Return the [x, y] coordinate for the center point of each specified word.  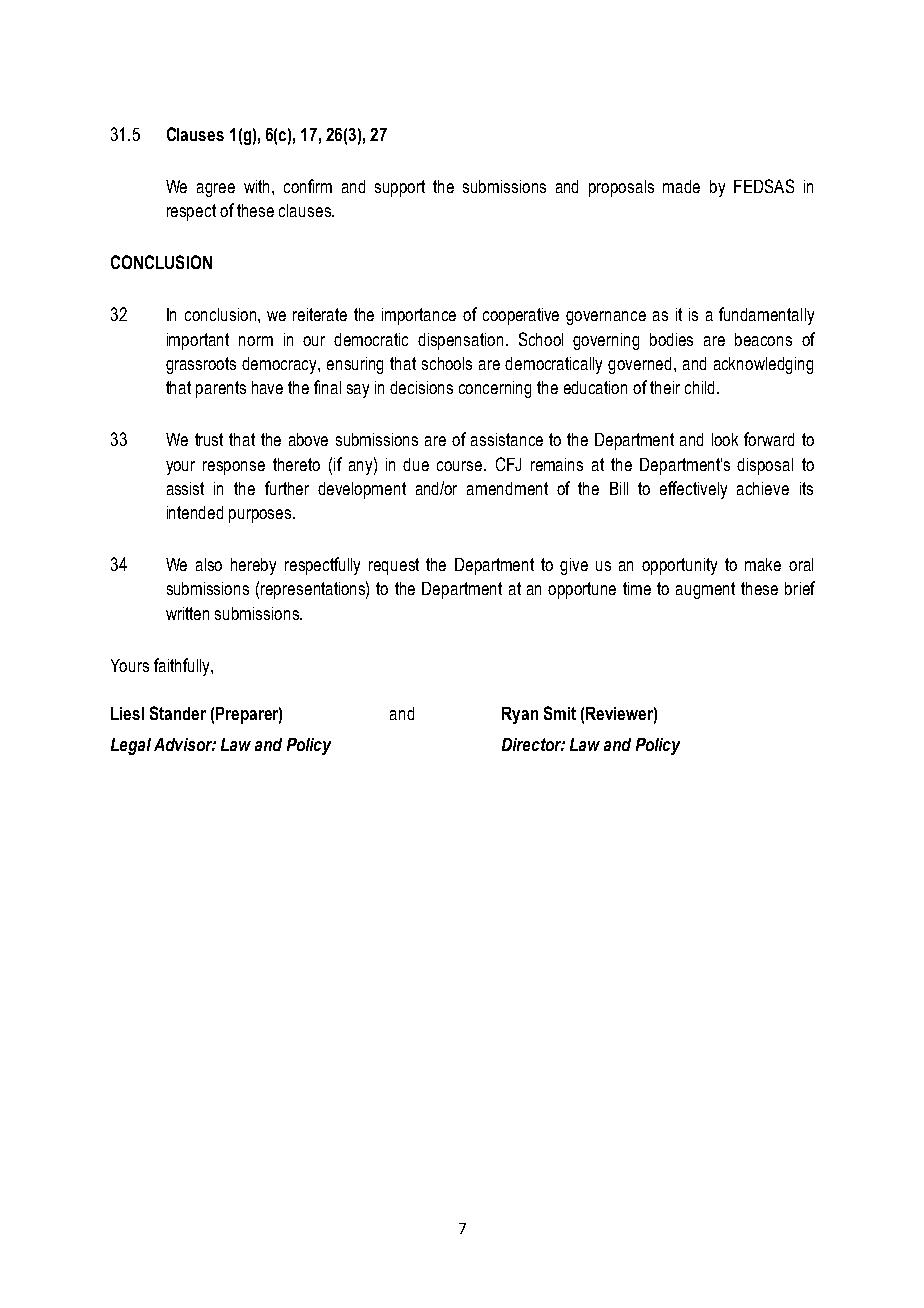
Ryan [520, 715]
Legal [131, 746]
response [234, 468]
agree [216, 190]
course [461, 466]
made [681, 186]
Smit [560, 713]
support [400, 188]
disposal [765, 466]
